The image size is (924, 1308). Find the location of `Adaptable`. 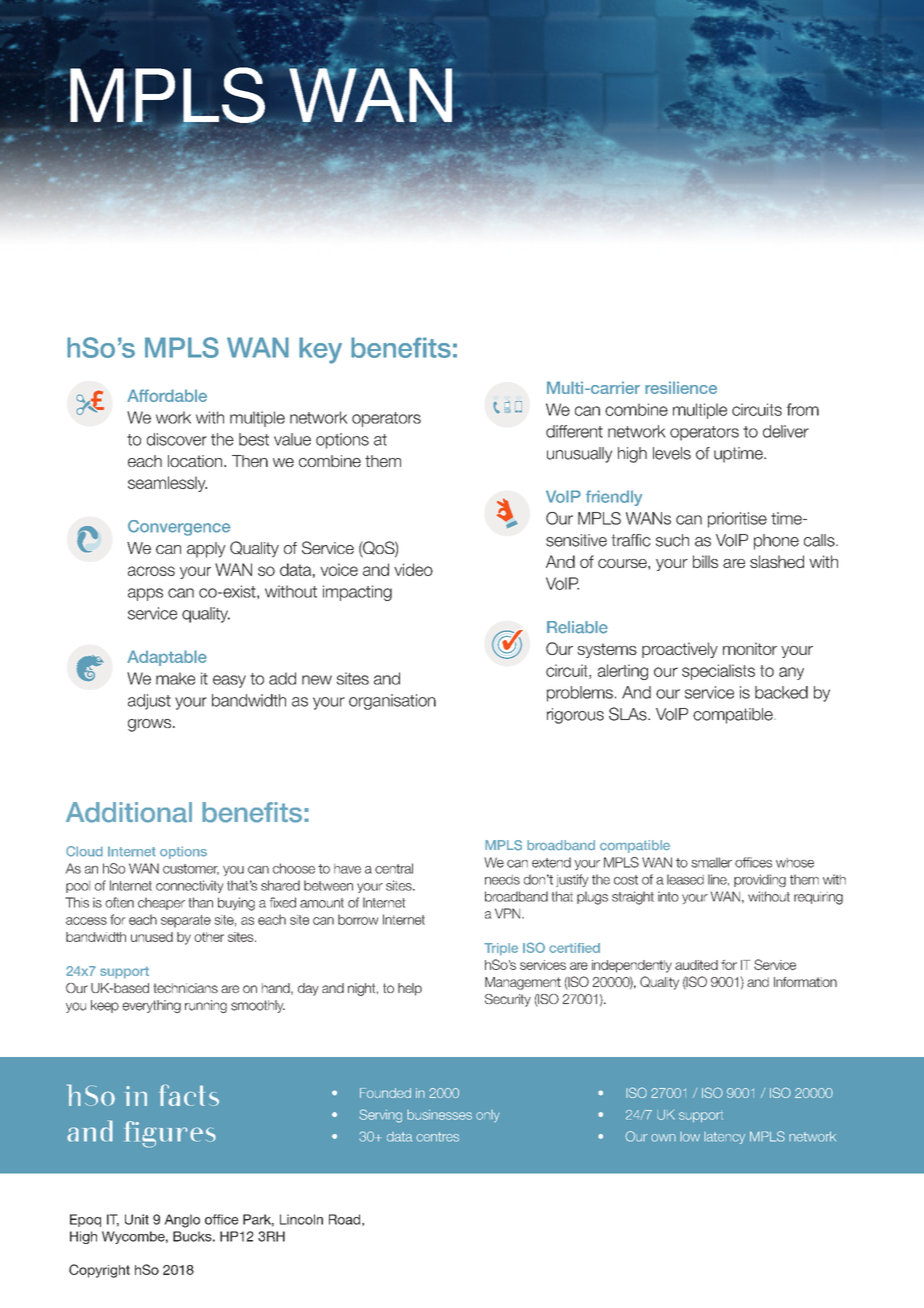

Adaptable is located at coordinates (167, 658).
